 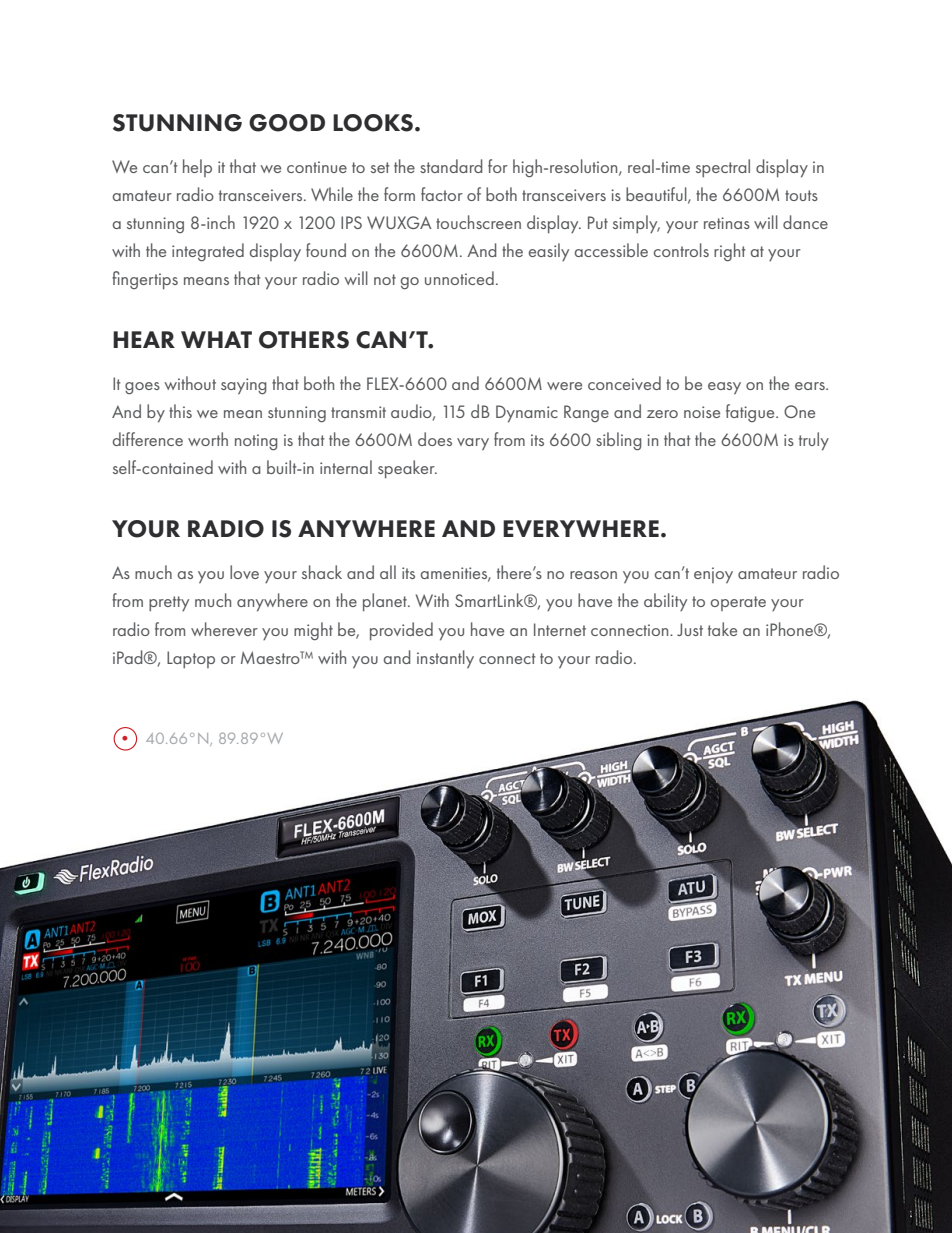 I want to click on truly, so click(x=814, y=441).
